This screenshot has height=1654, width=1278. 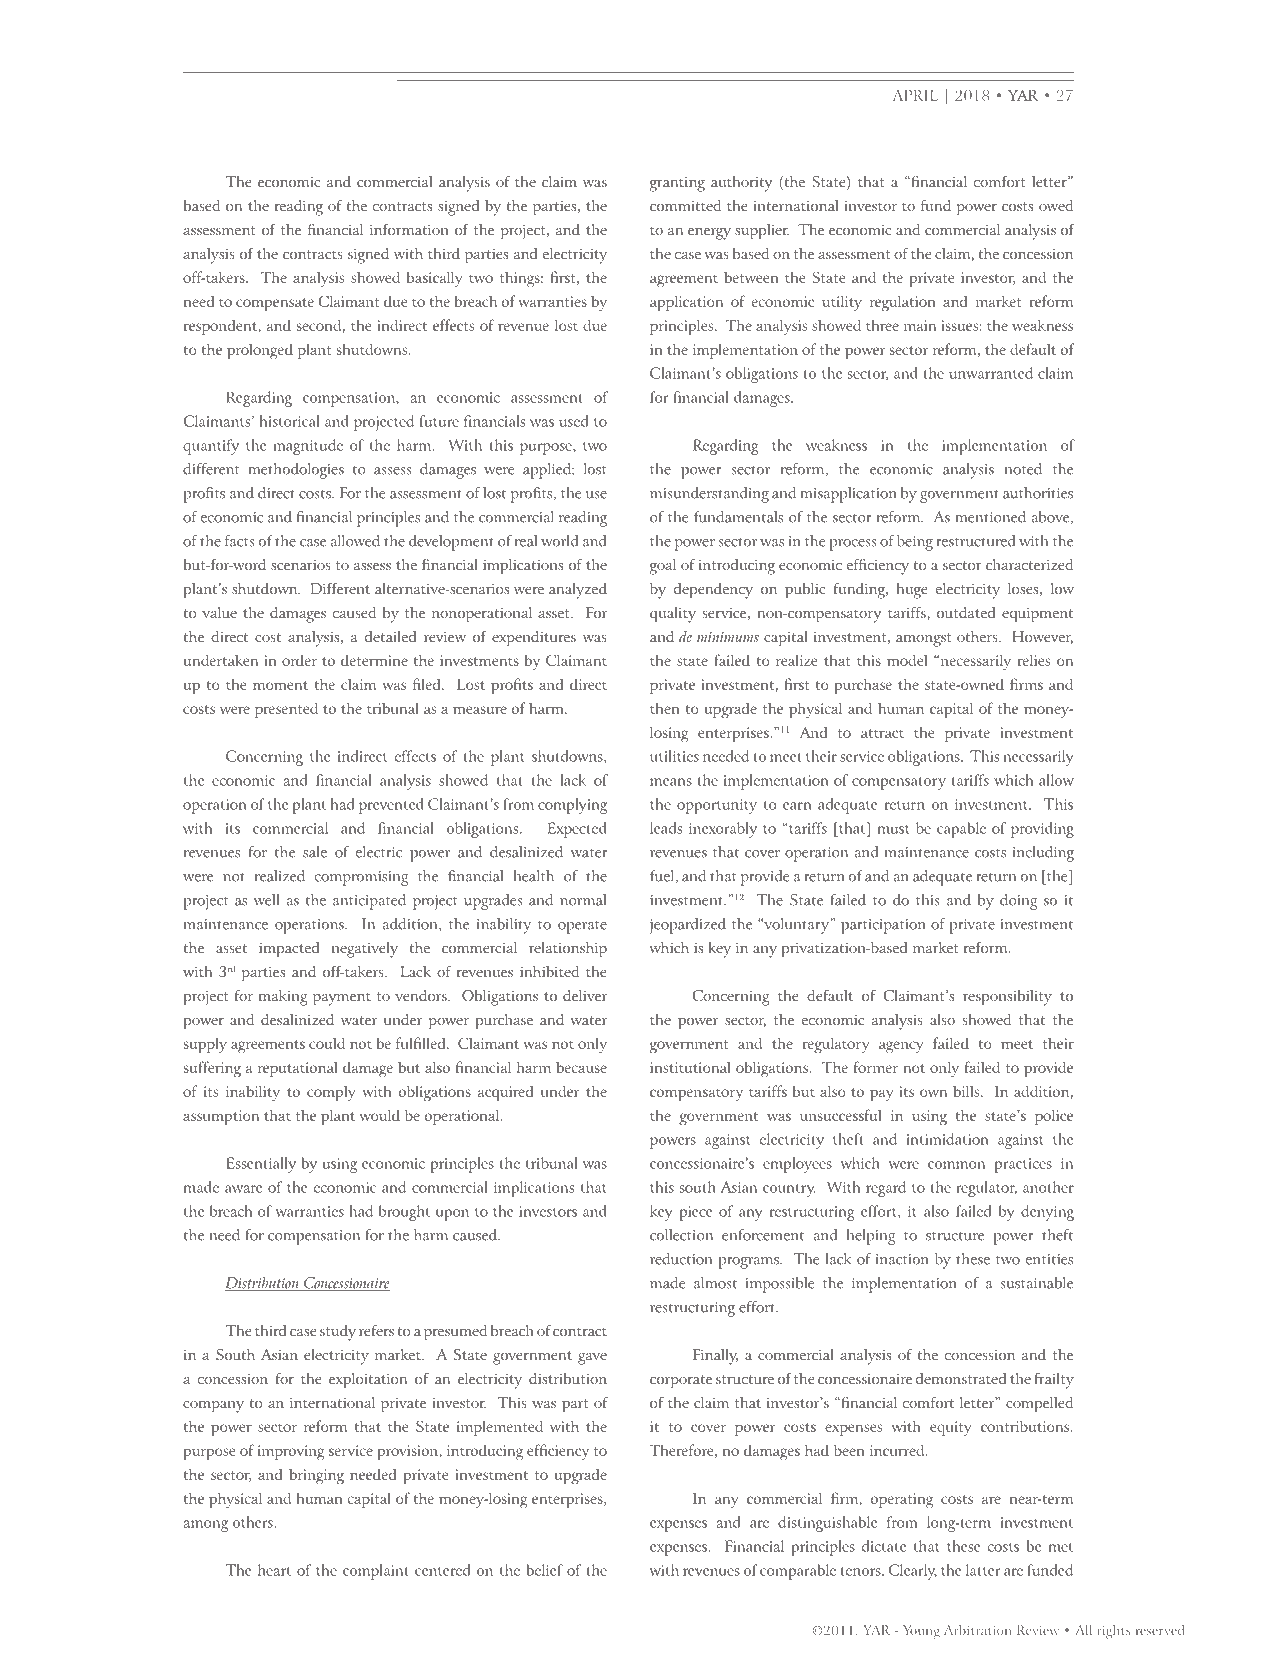 I want to click on latter, so click(x=983, y=1570).
